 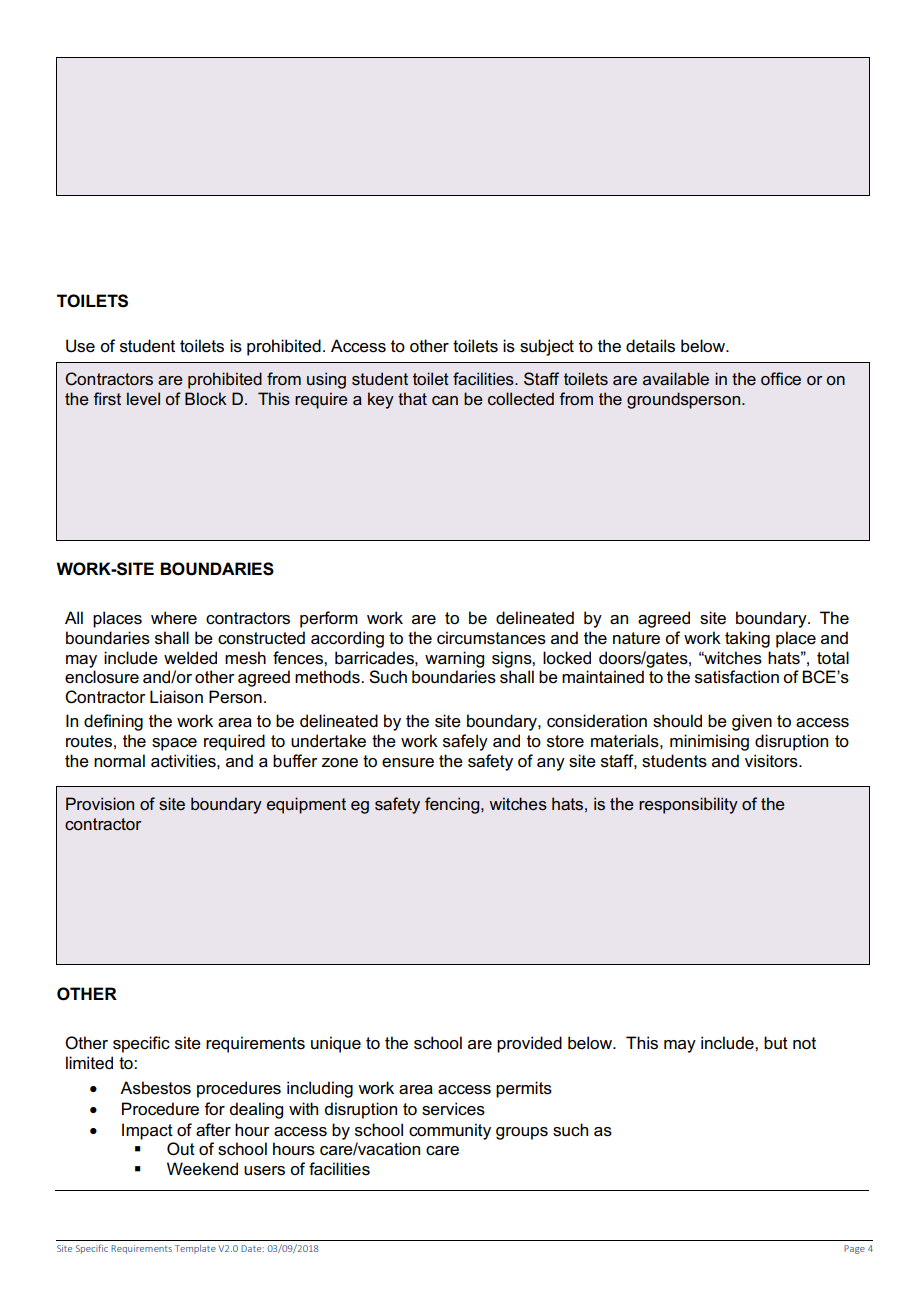 What do you see at coordinates (453, 805) in the screenshot?
I see `fencing` at bounding box center [453, 805].
